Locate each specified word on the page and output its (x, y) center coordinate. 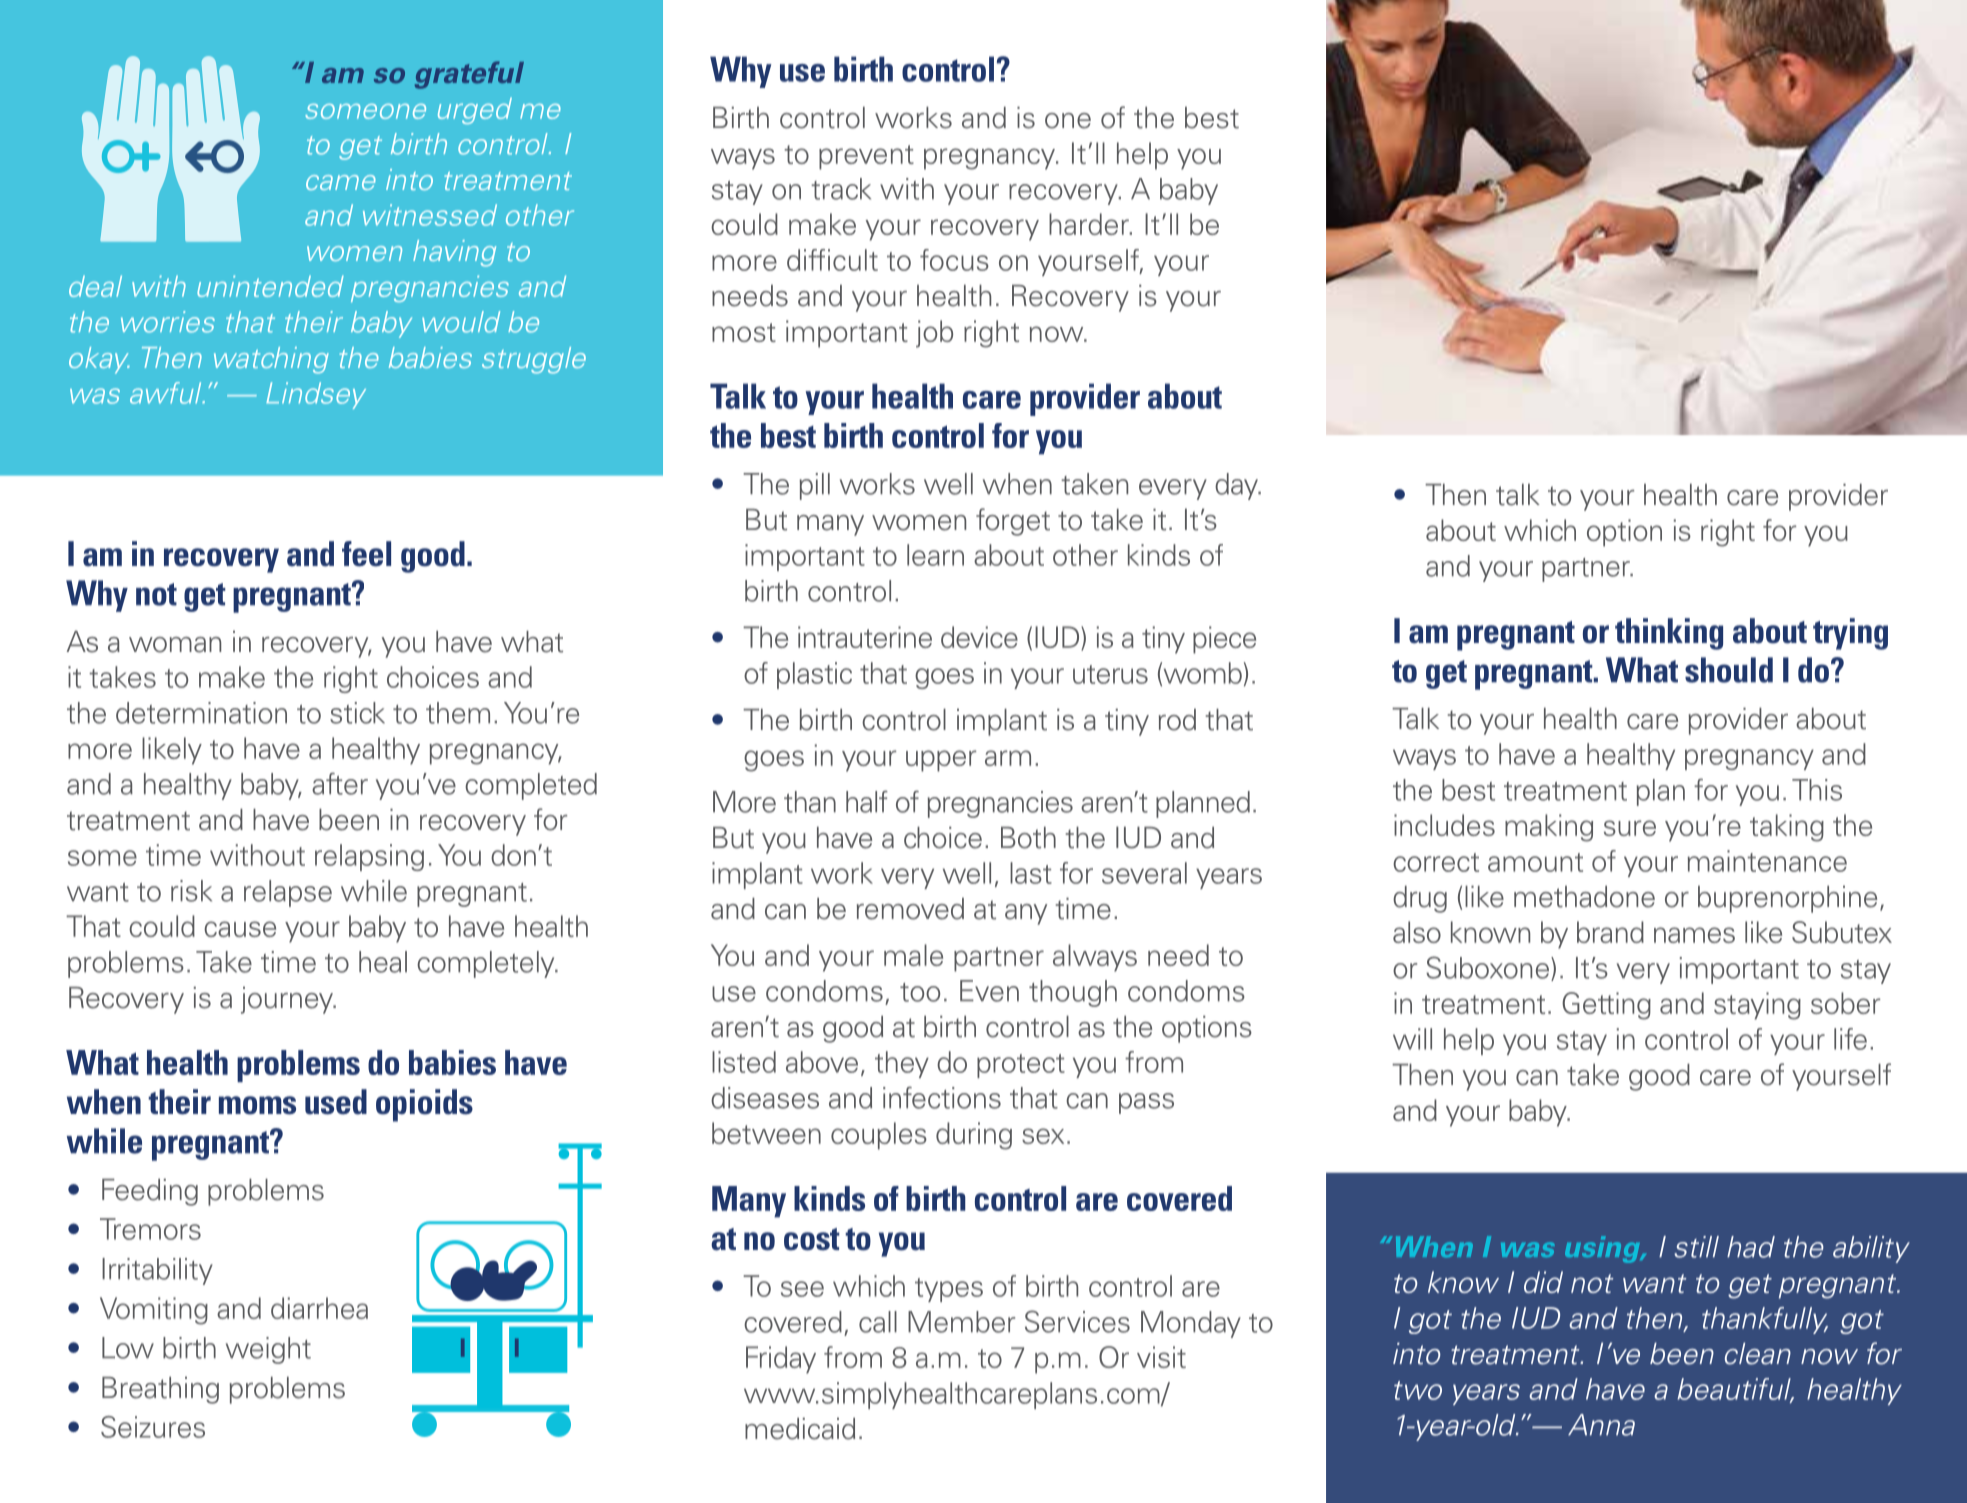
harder (1090, 224)
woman (175, 645)
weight (268, 1350)
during (974, 1136)
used (336, 1102)
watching (271, 360)
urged (475, 111)
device (979, 637)
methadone (1584, 897)
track (841, 189)
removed (910, 909)
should (1729, 670)
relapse (288, 893)
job (934, 334)
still (1696, 1247)
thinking (1669, 634)
